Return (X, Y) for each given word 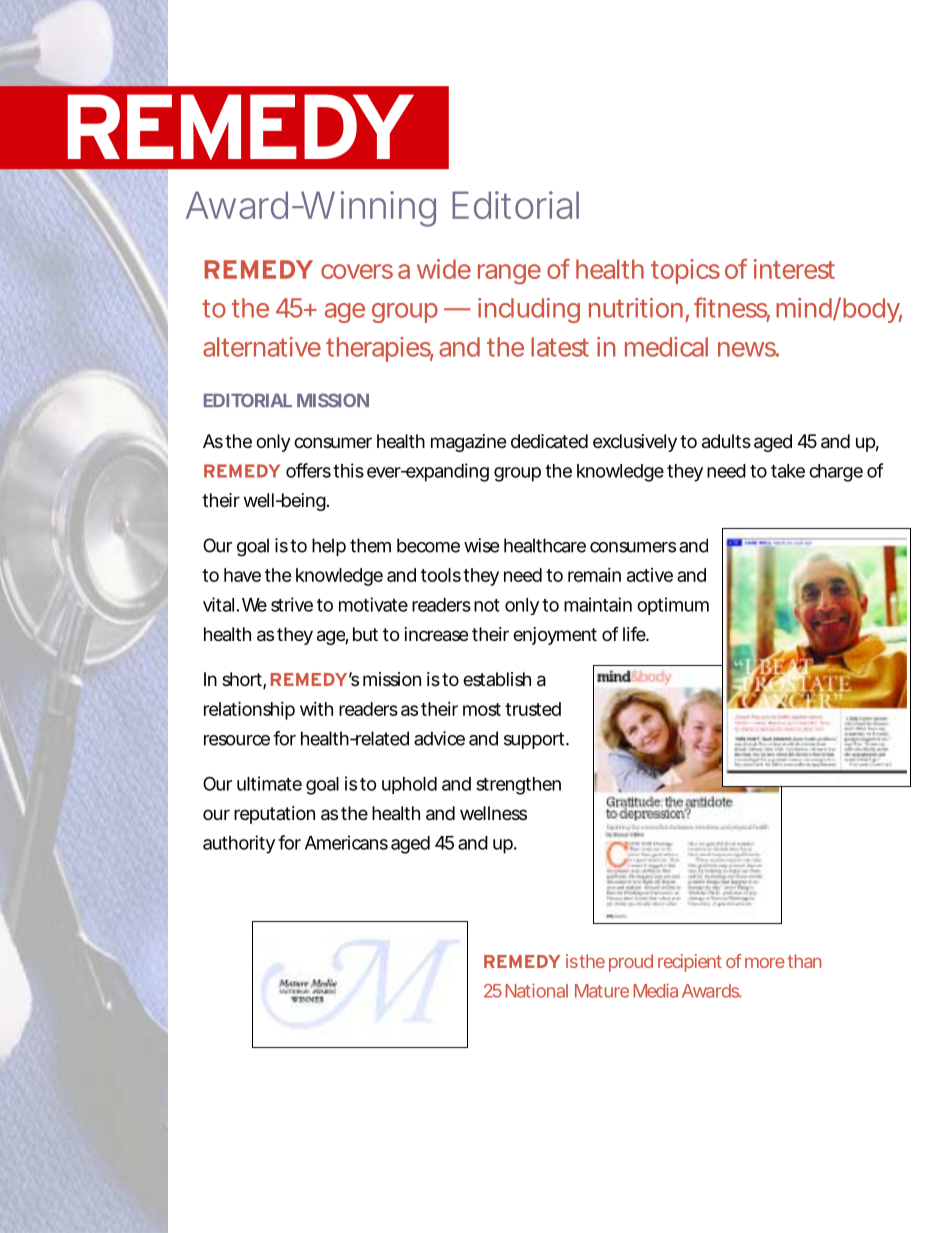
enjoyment (555, 636)
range (509, 274)
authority (239, 844)
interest (794, 269)
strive (292, 604)
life (635, 633)
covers (357, 271)
